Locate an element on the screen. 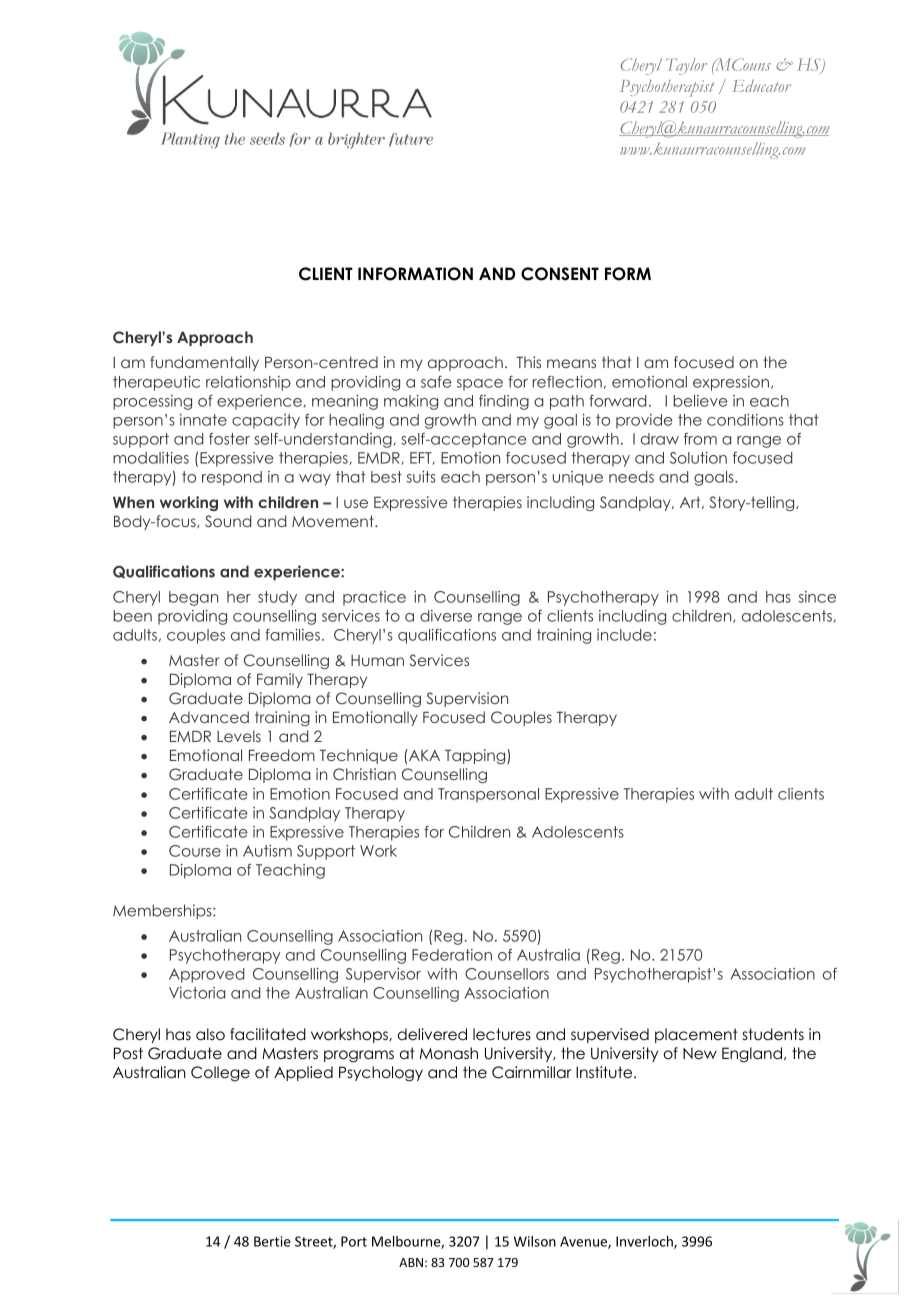 This screenshot has height=1308, width=924. Bertie is located at coordinates (272, 1241).
